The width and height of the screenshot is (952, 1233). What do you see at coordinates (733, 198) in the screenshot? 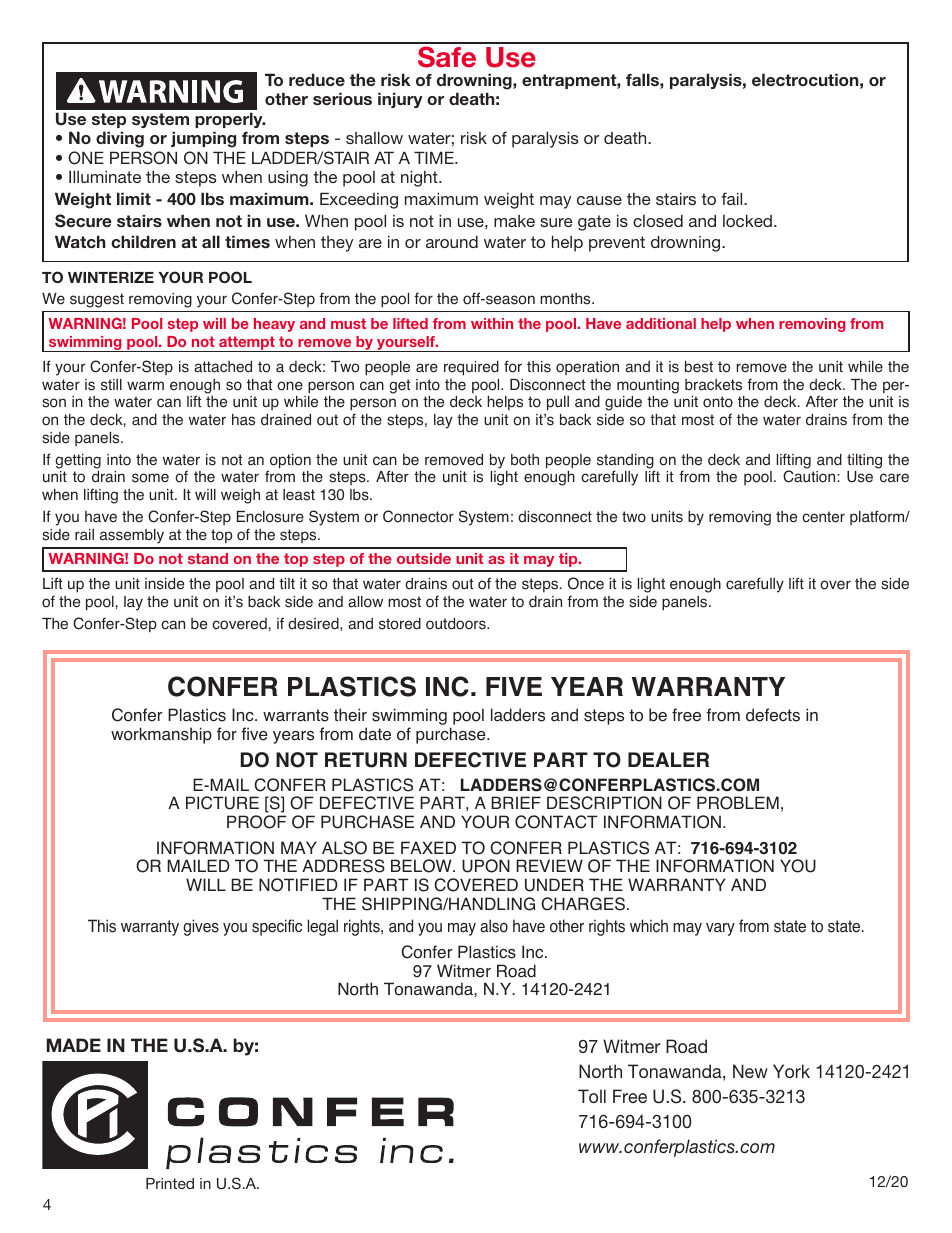
I see `fail` at bounding box center [733, 198].
